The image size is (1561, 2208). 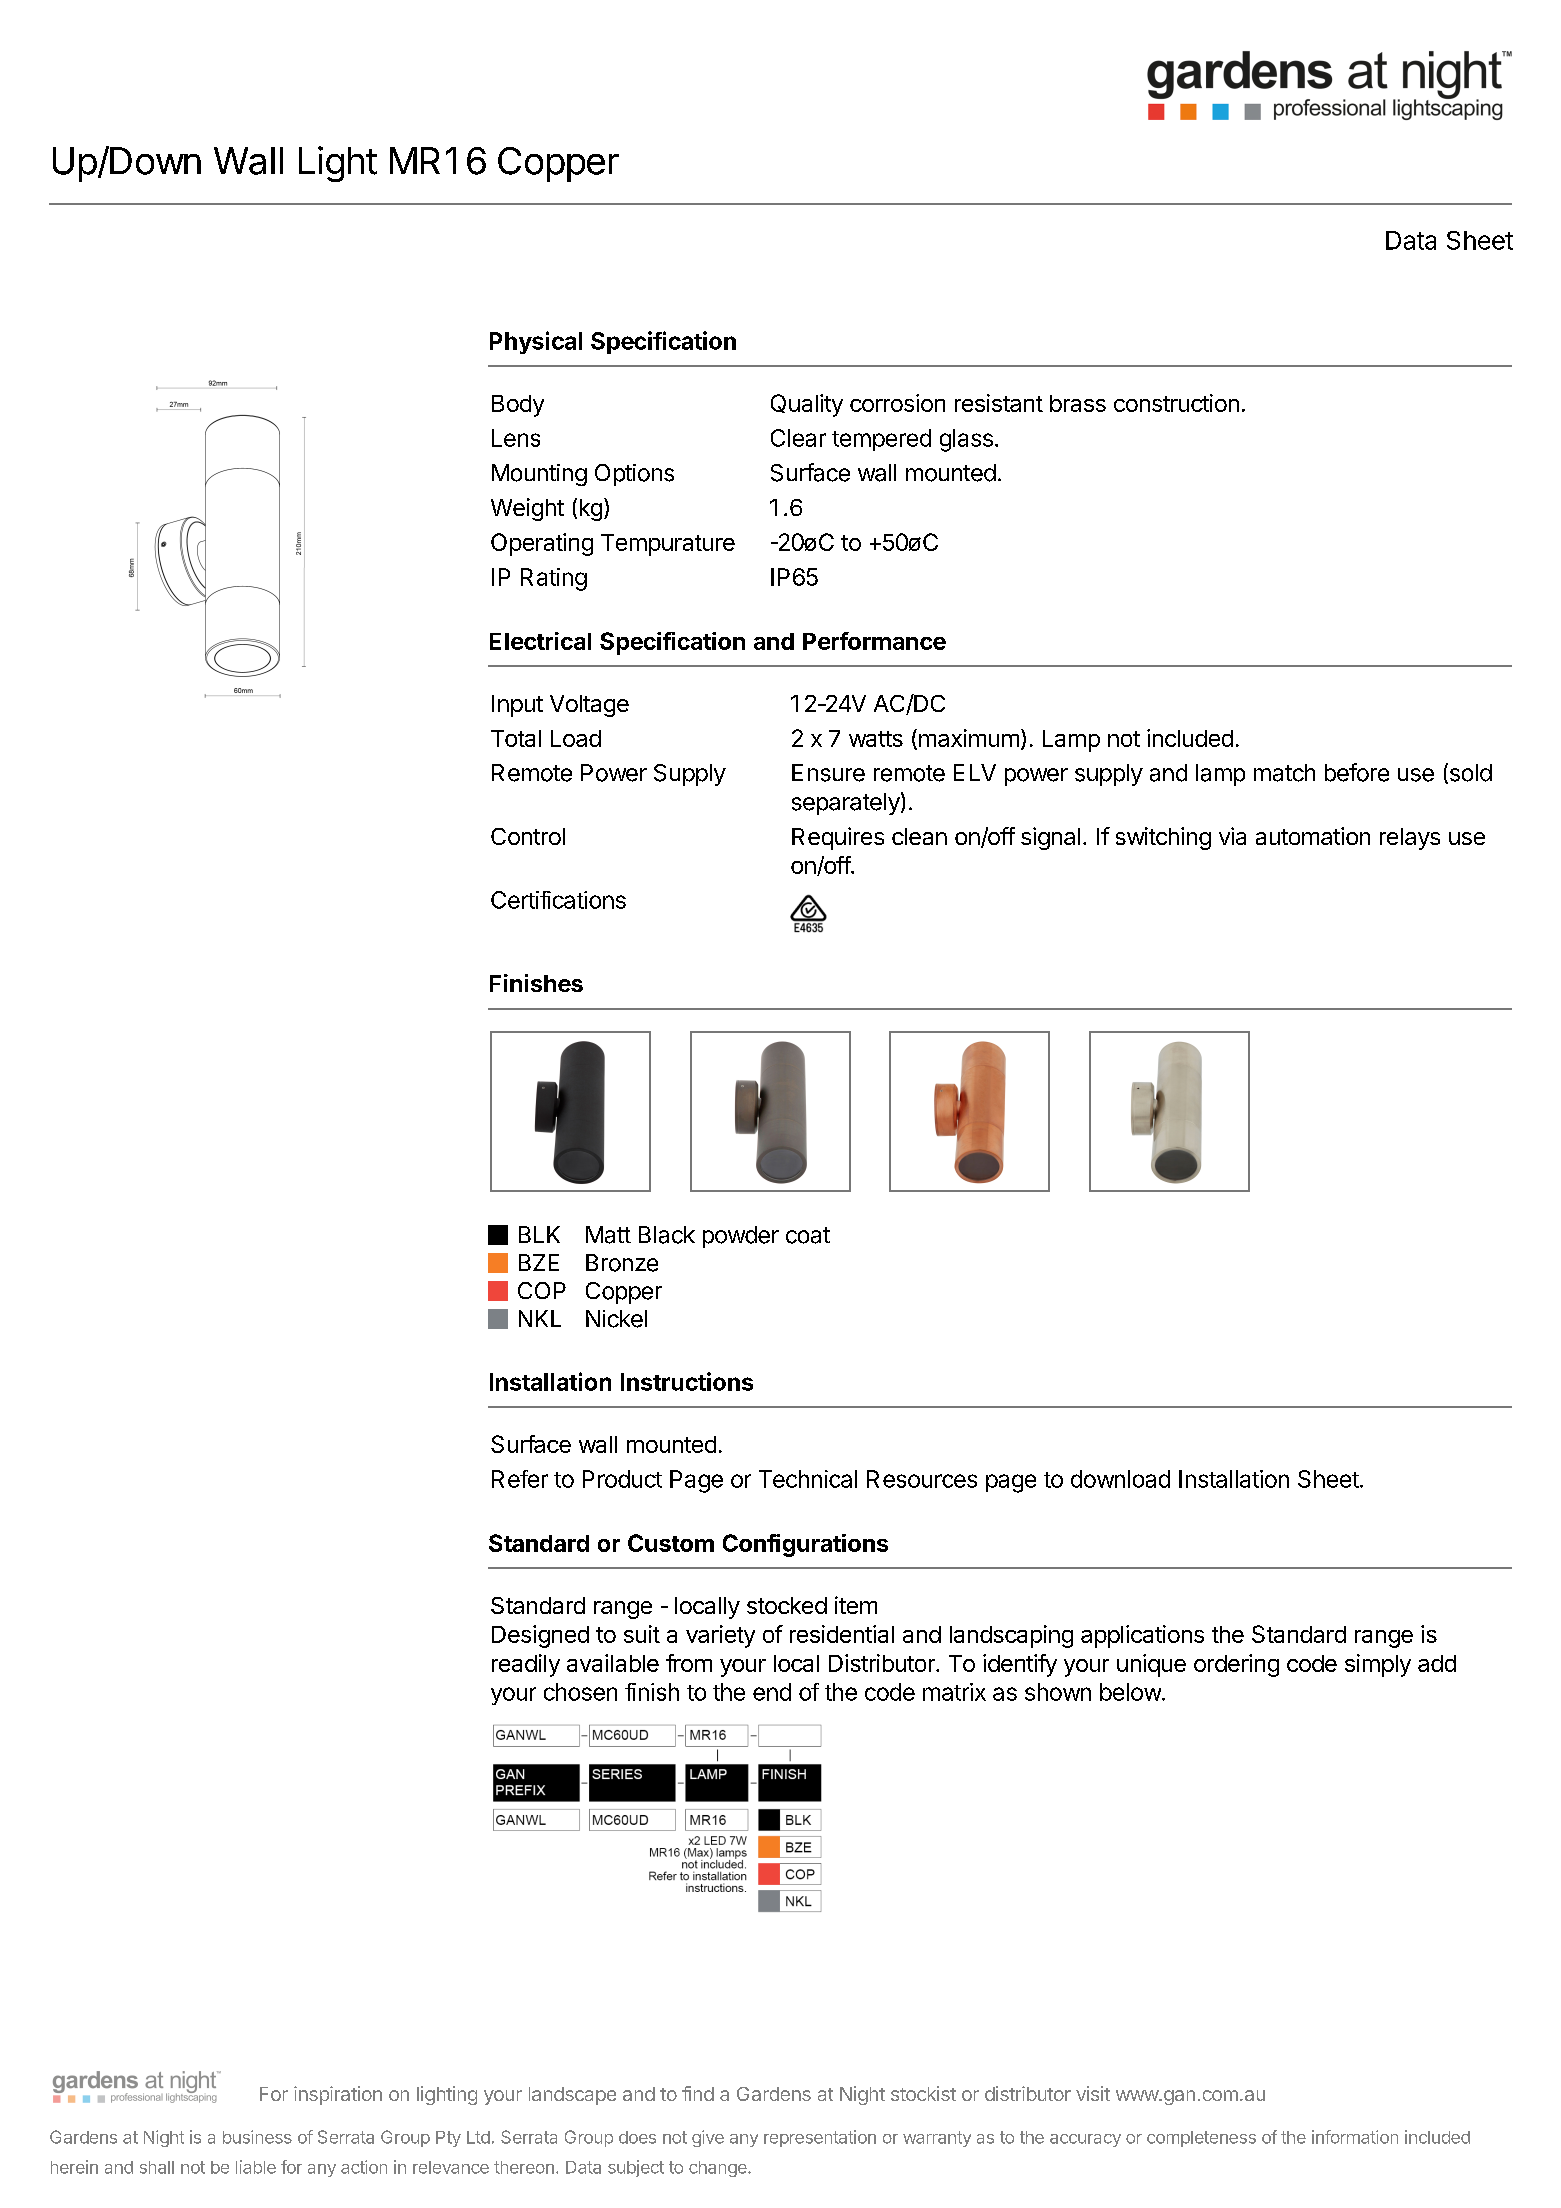 What do you see at coordinates (708, 2138) in the page?
I see `give` at bounding box center [708, 2138].
